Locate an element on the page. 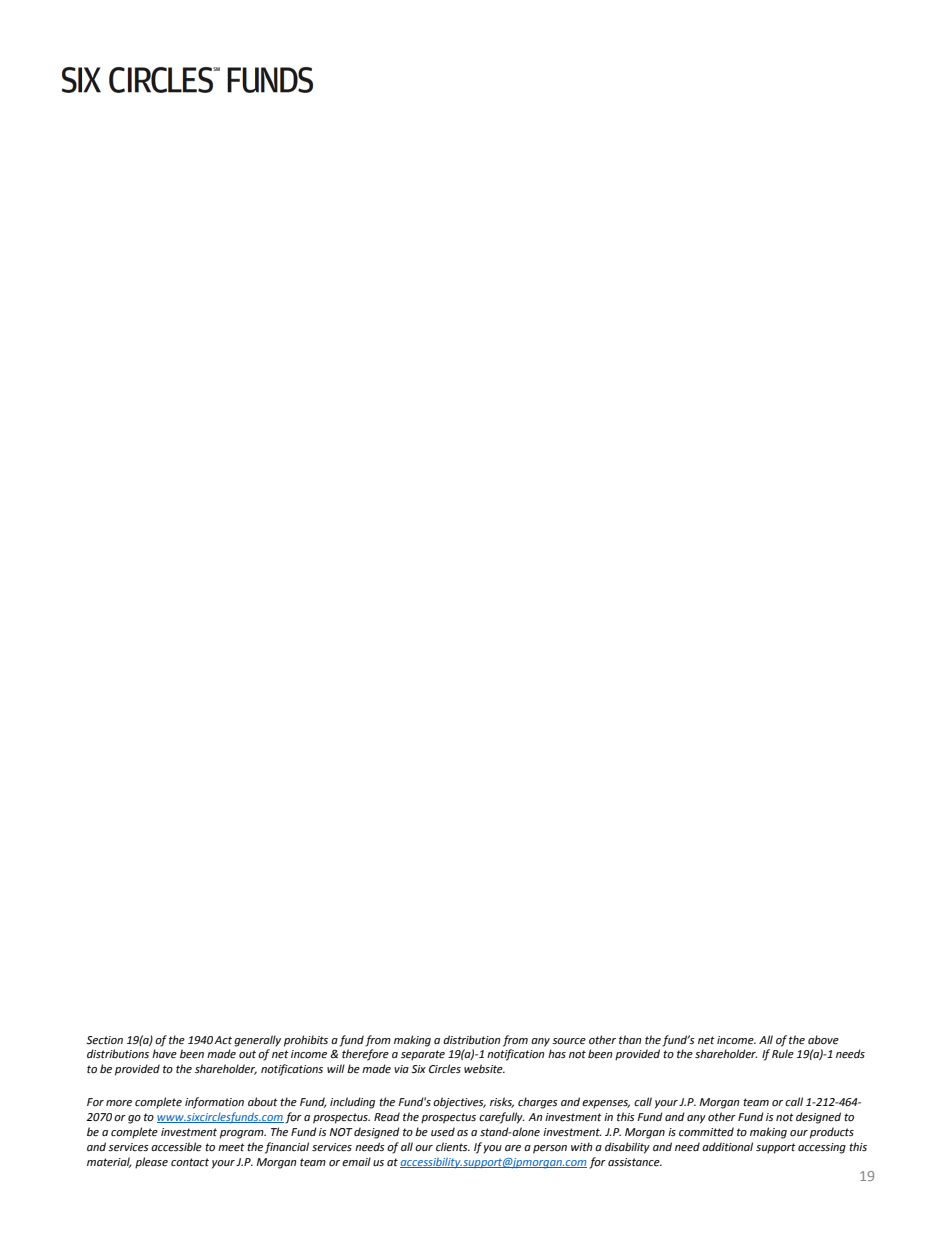 The image size is (952, 1233). contact is located at coordinates (190, 1162).
